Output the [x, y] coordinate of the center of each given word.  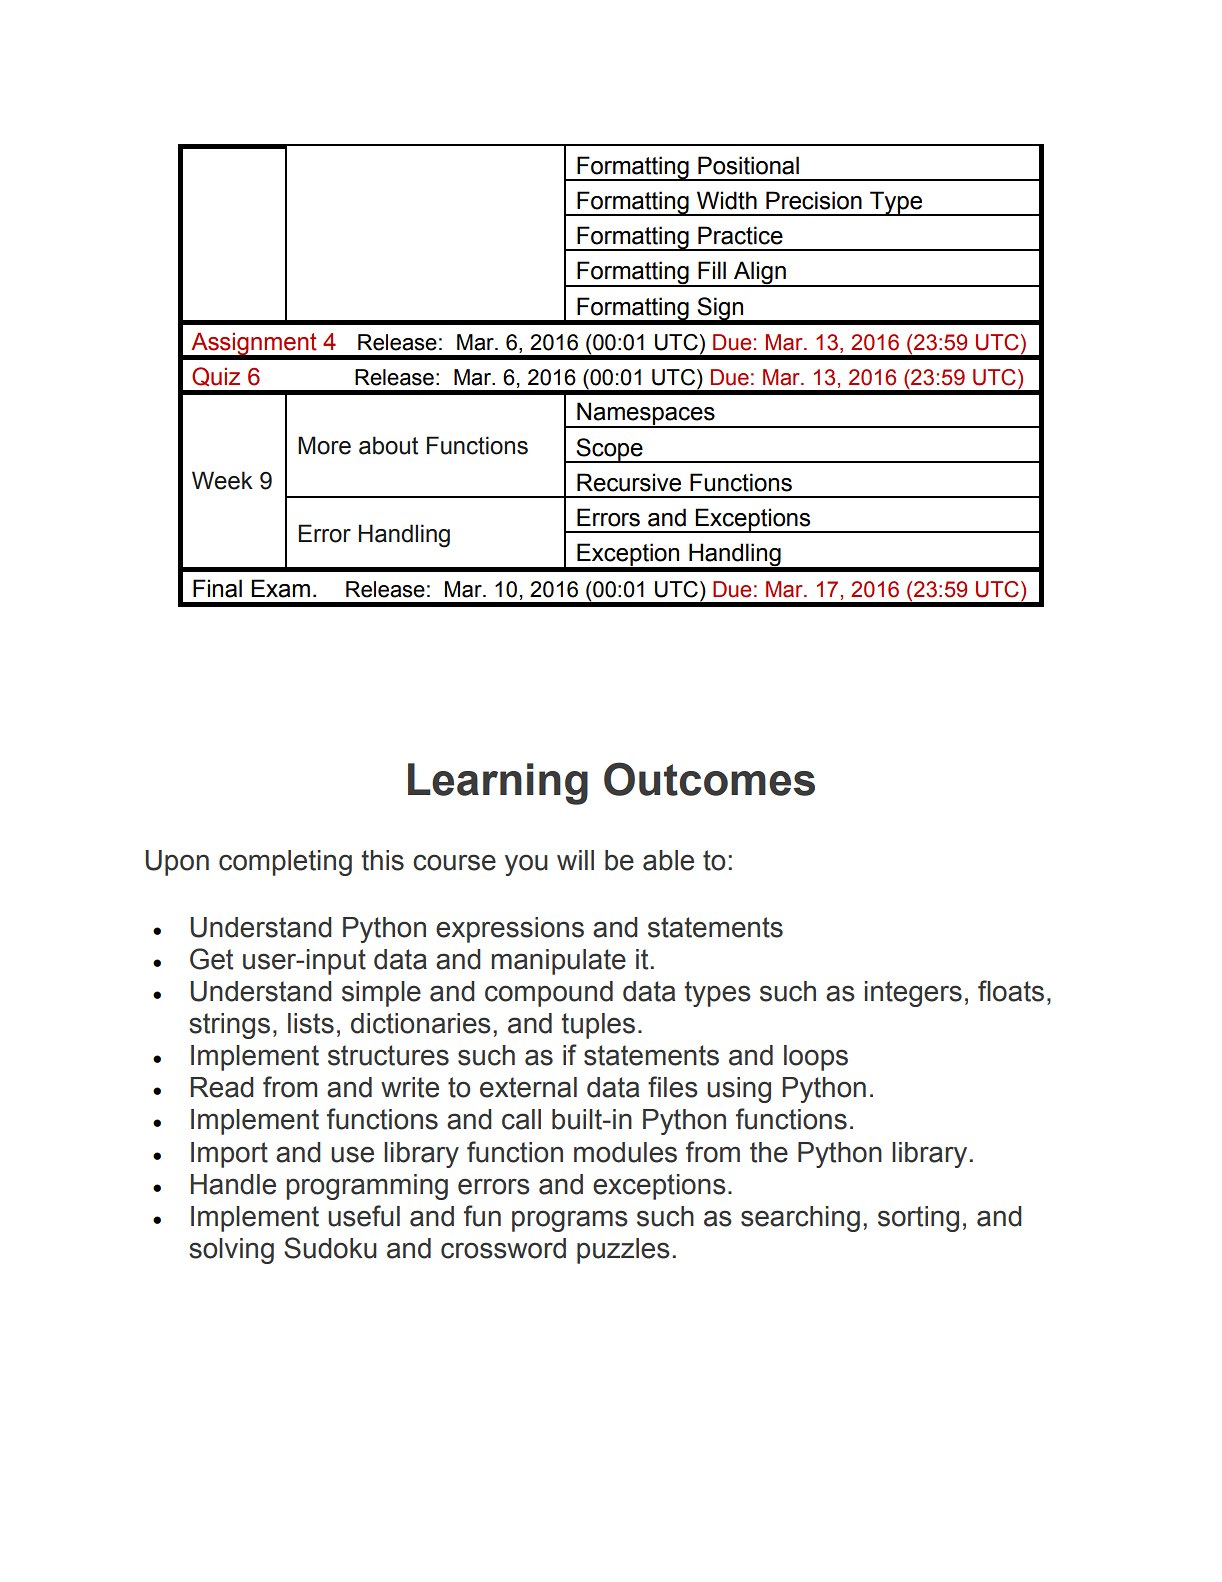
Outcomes [709, 779]
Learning [498, 784]
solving [231, 1251]
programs [570, 1221]
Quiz [216, 376]
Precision [814, 200]
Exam [280, 588]
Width [727, 200]
